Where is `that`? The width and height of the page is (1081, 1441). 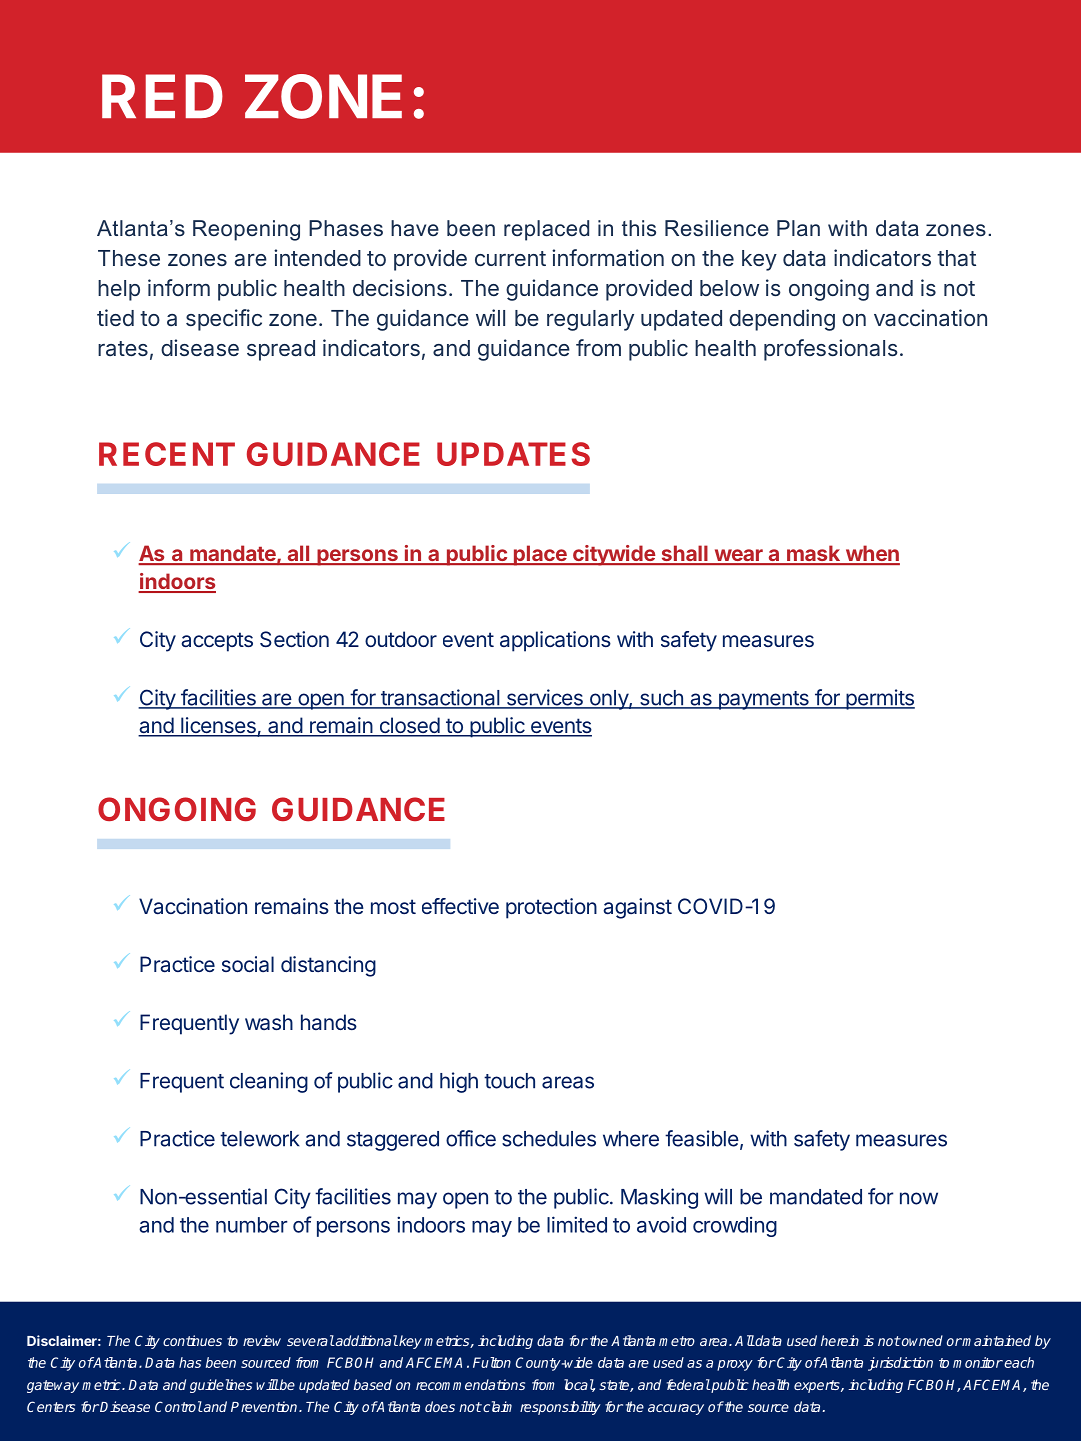 that is located at coordinates (956, 258).
